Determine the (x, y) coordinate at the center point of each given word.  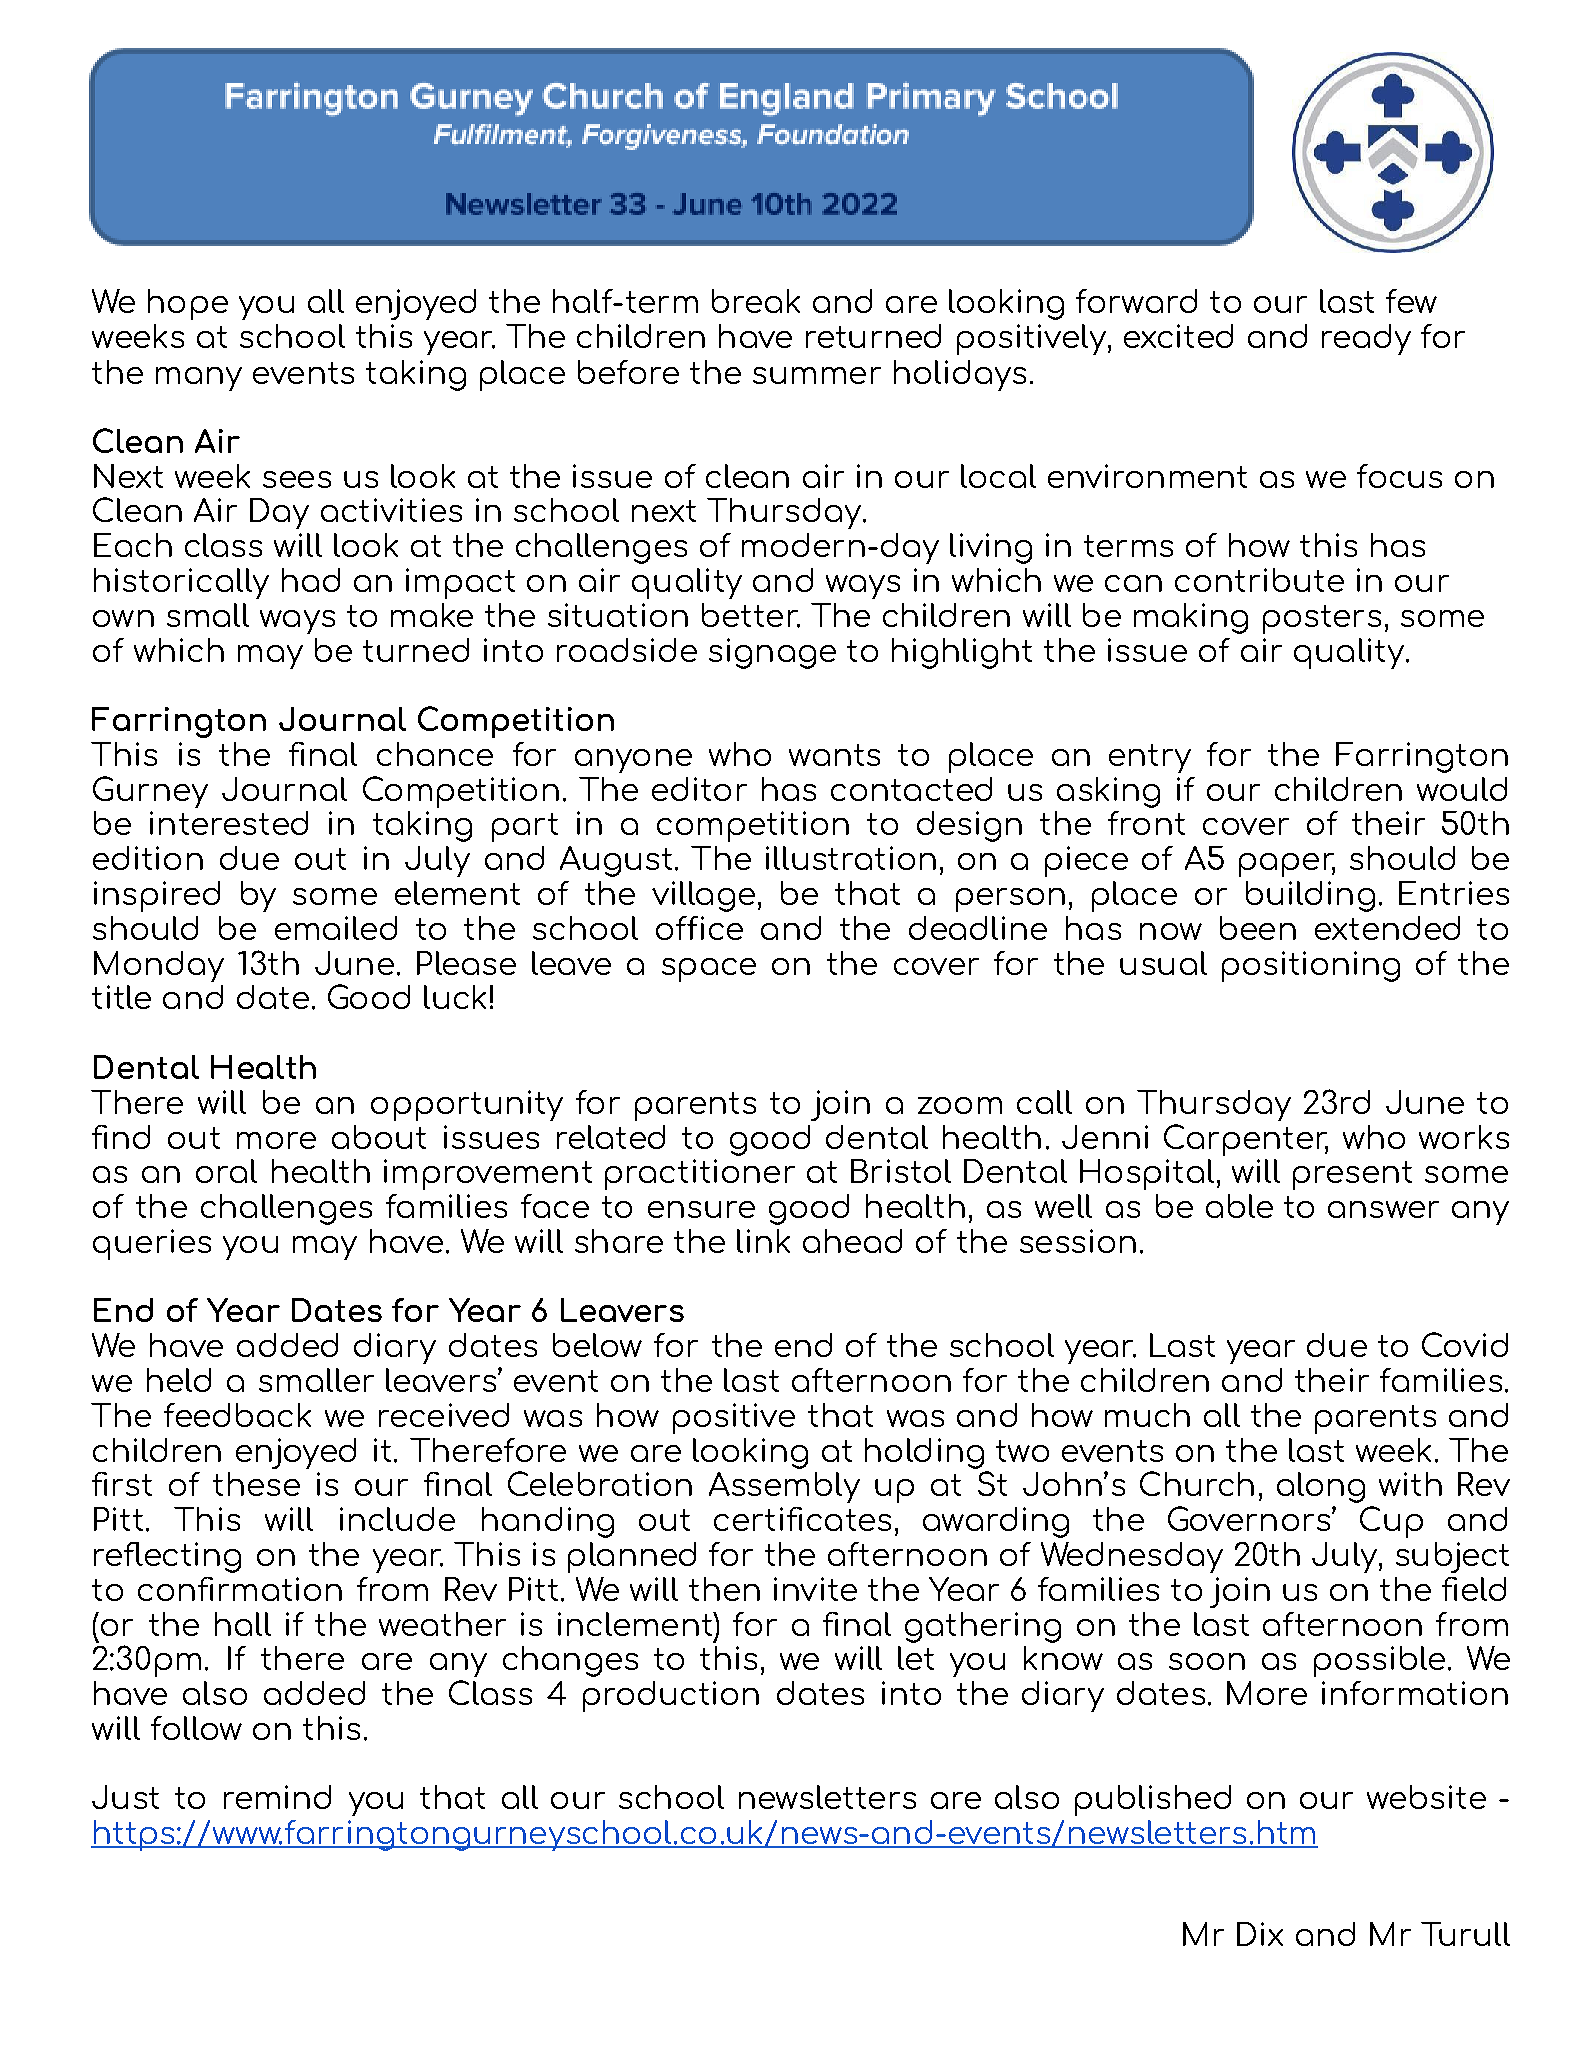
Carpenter (1246, 1140)
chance (435, 754)
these (256, 1484)
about (379, 1137)
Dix (1260, 1934)
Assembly (784, 1487)
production (671, 1696)
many (199, 379)
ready (1366, 339)
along (1321, 1487)
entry (1150, 758)
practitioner (700, 1174)
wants (834, 755)
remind (277, 1797)
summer (817, 375)
